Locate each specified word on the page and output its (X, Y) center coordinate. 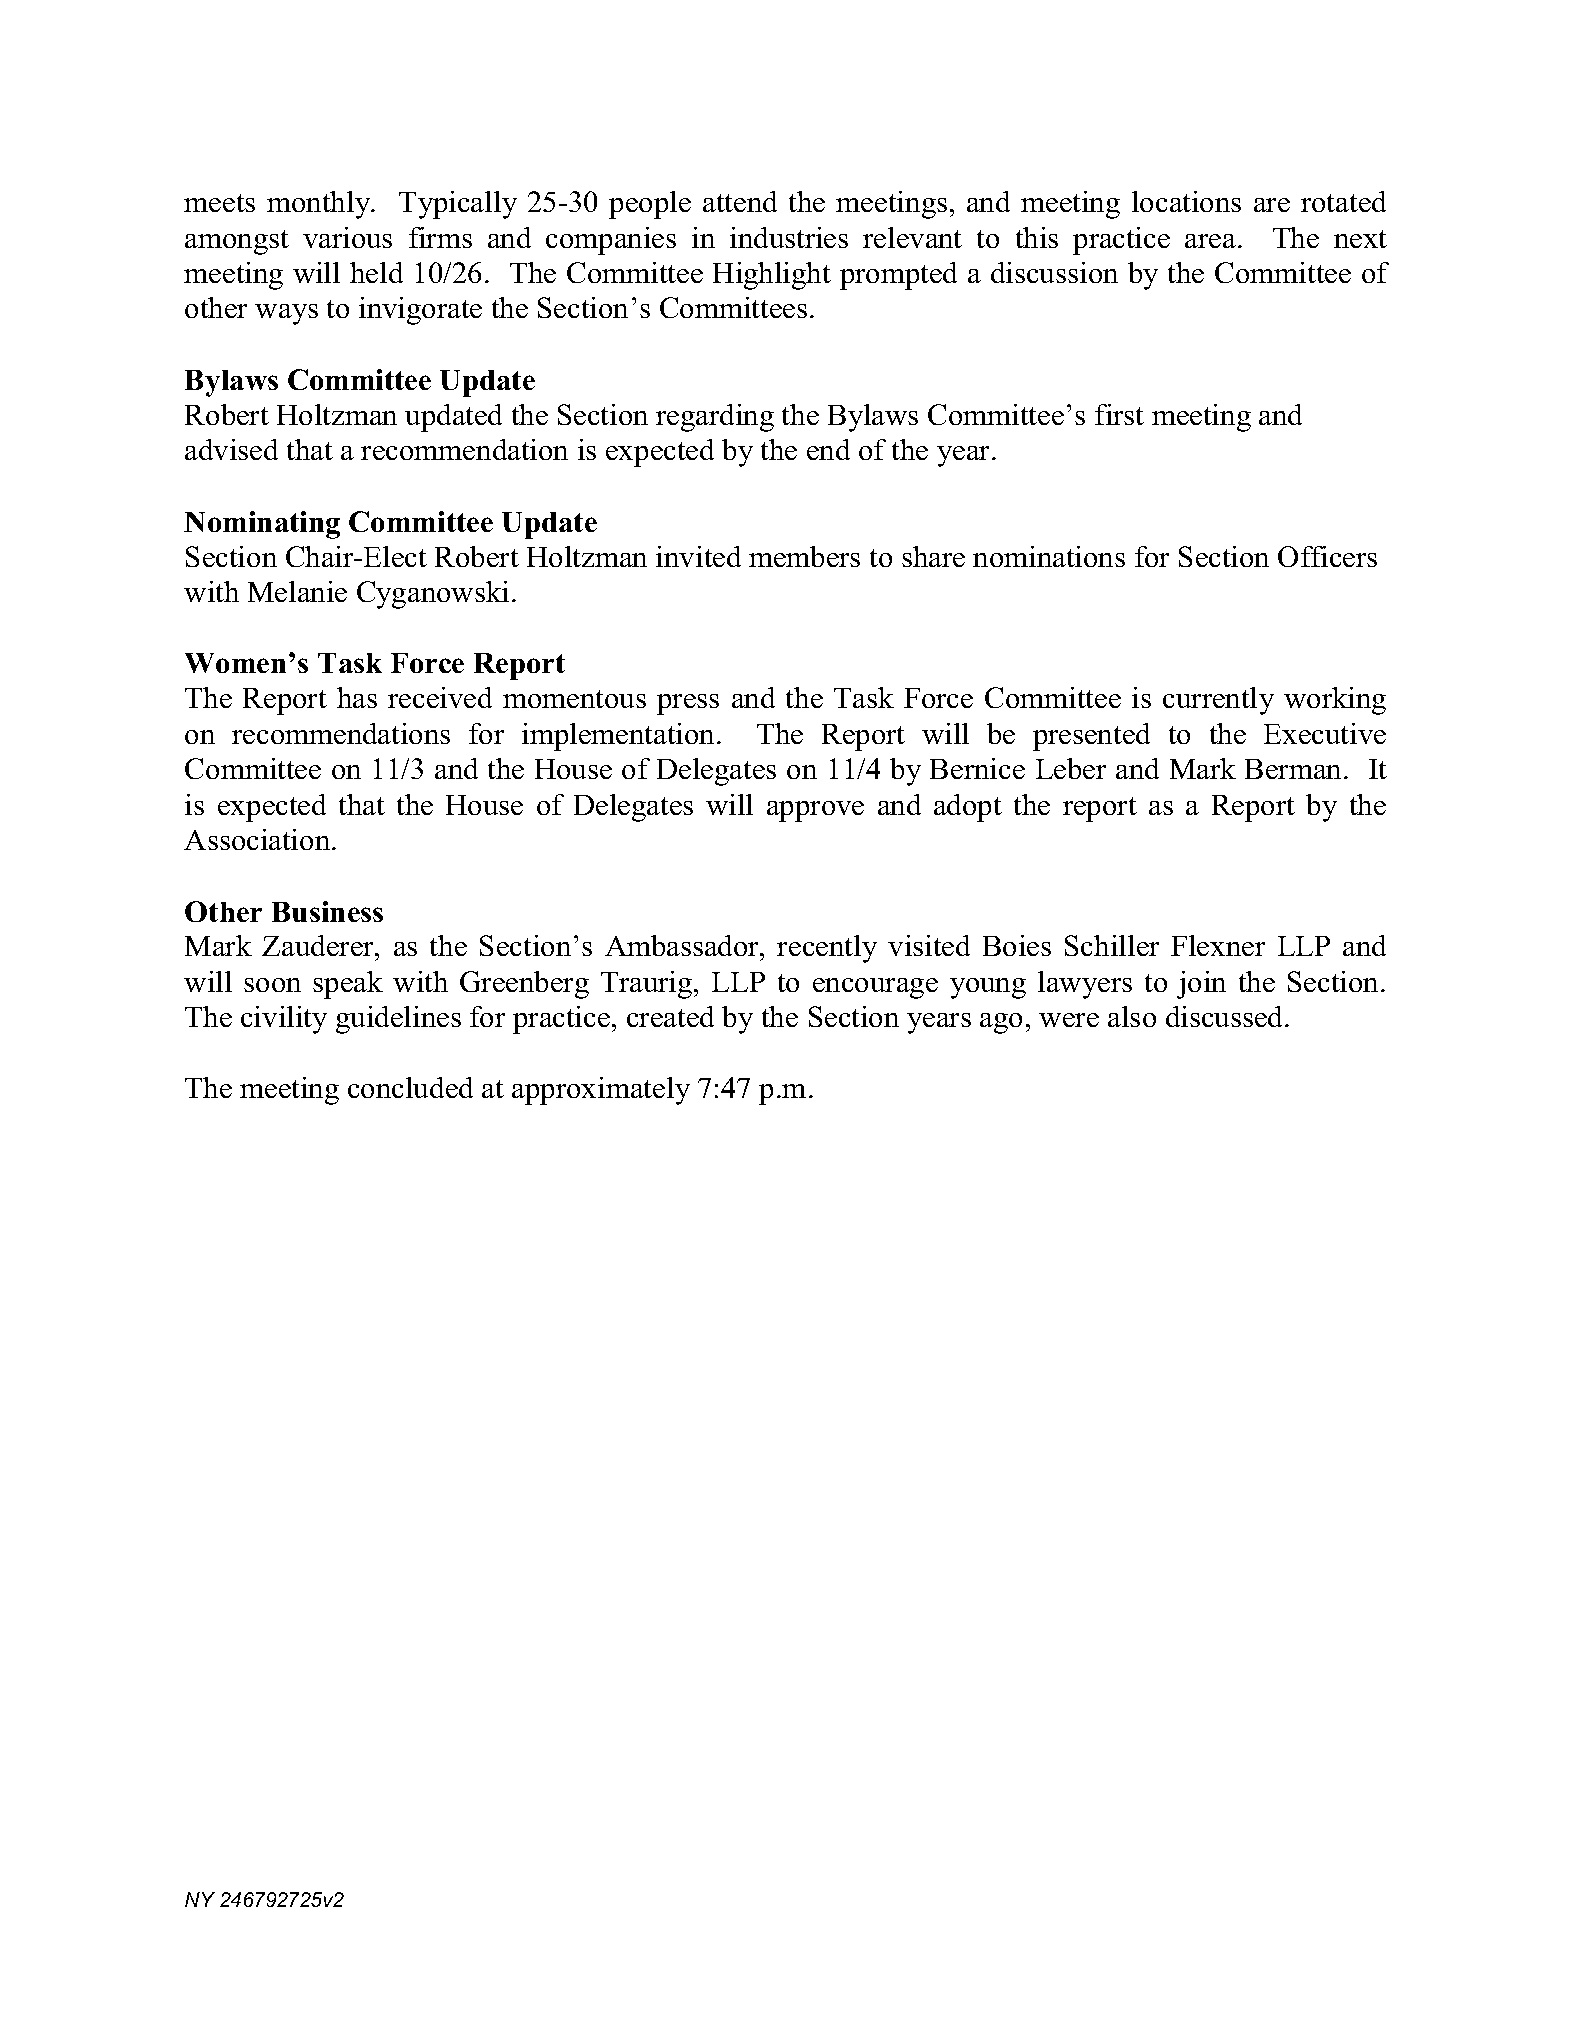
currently (1218, 701)
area (1212, 241)
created (670, 1016)
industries (789, 237)
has (357, 697)
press (688, 704)
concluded (410, 1087)
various (347, 237)
